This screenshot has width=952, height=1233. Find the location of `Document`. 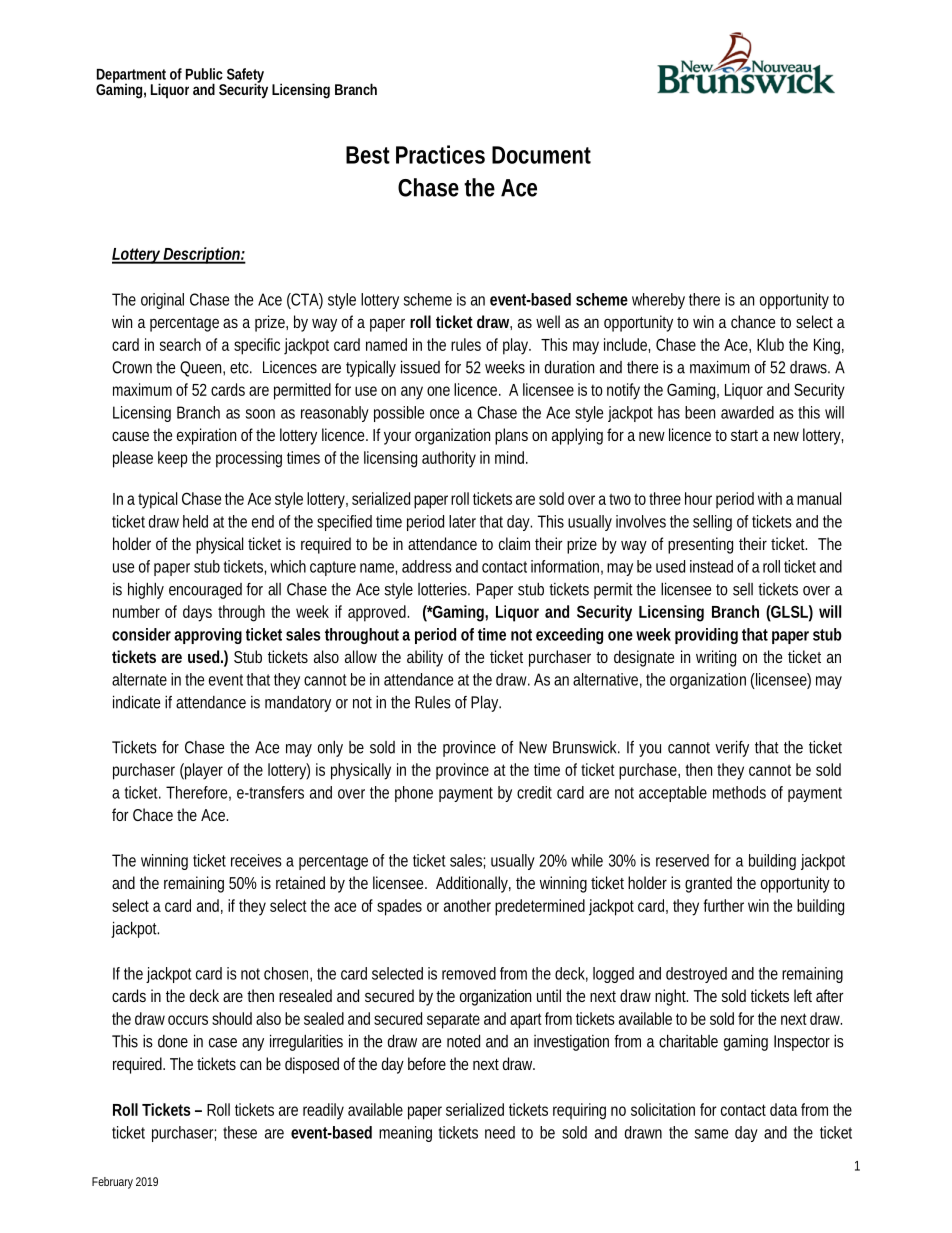

Document is located at coordinates (541, 155).
